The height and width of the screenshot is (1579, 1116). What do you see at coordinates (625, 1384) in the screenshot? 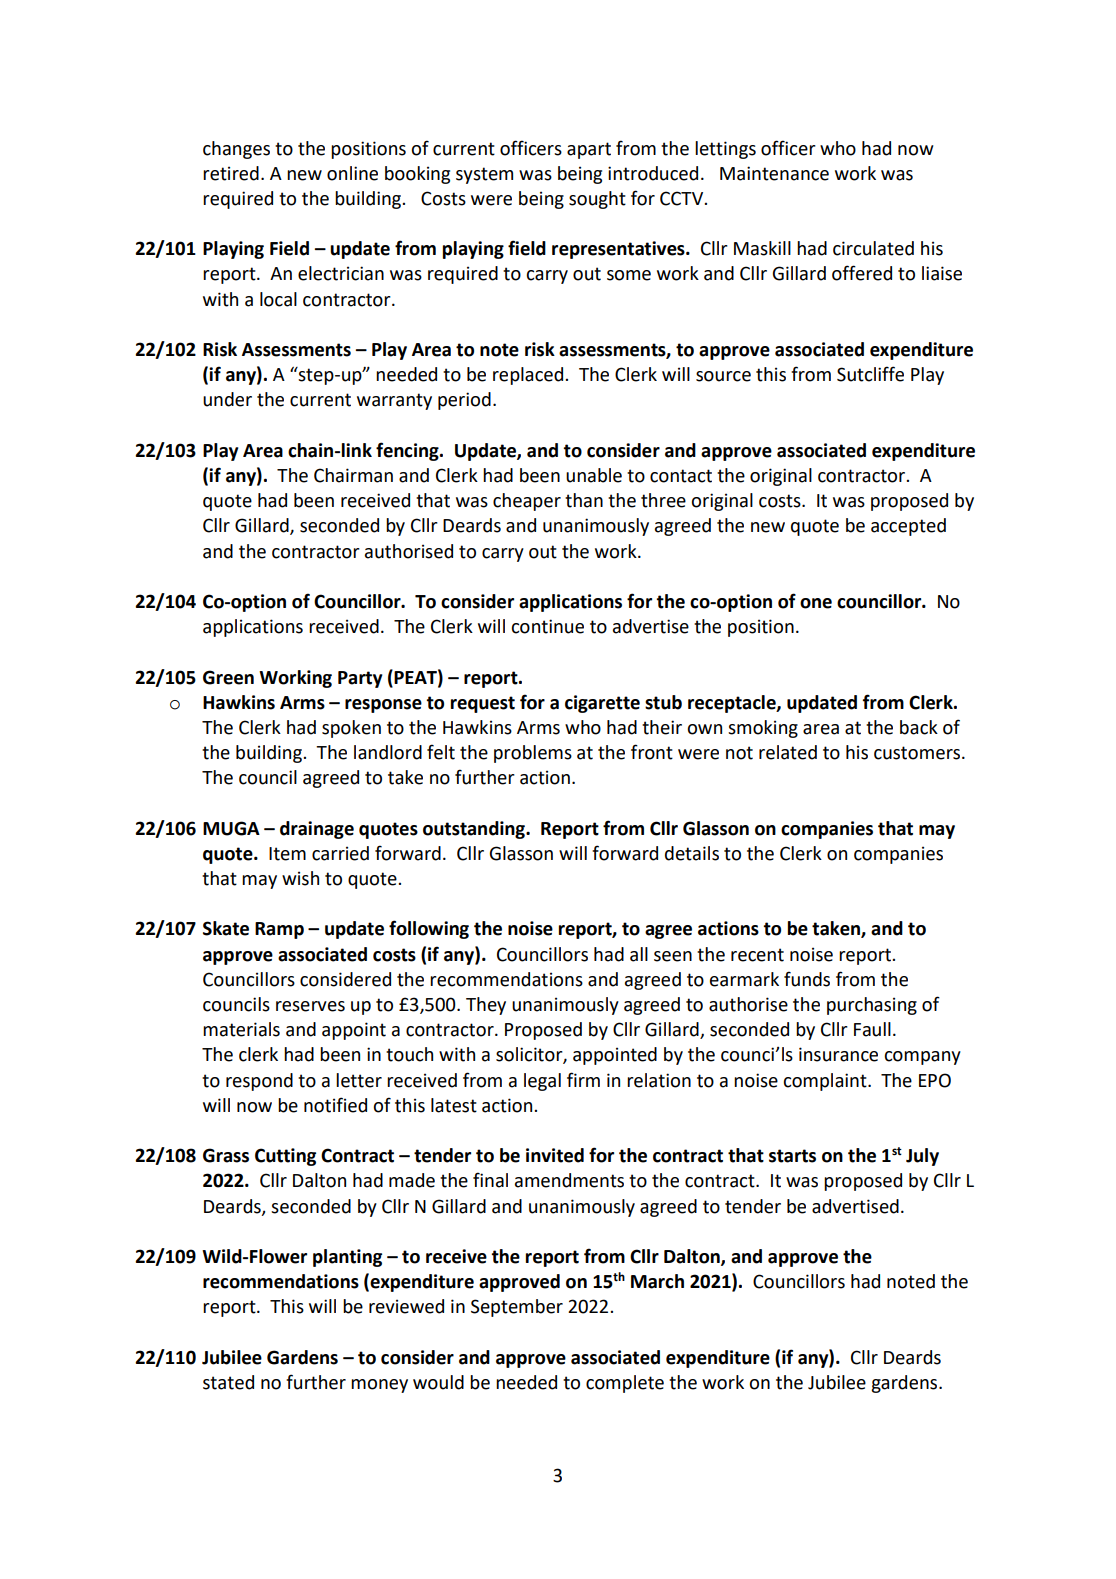
I see `complete` at bounding box center [625, 1384].
